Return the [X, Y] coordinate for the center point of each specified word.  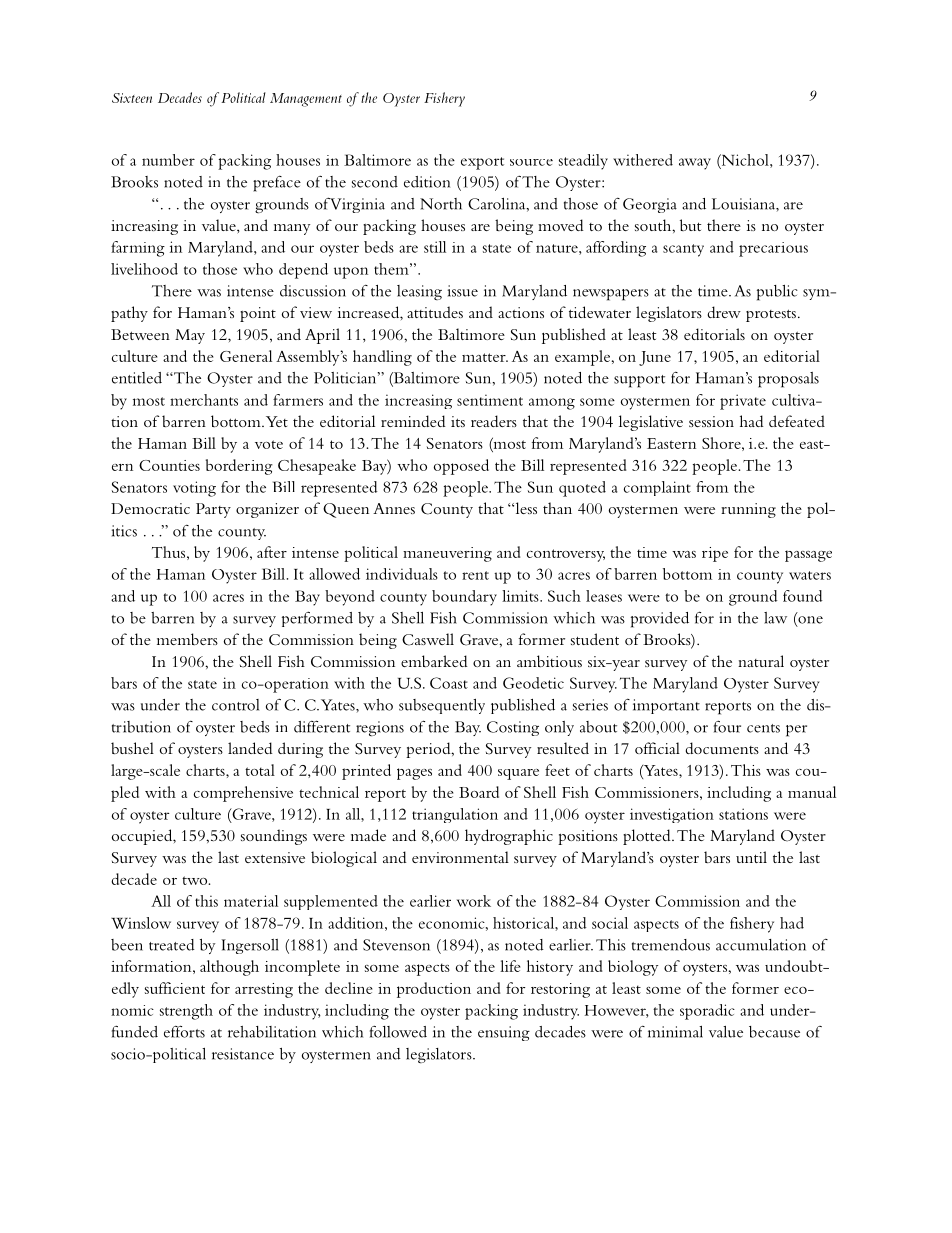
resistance [243, 1054]
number [168, 160]
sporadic [707, 1012]
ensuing [504, 1033]
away [695, 164]
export [482, 163]
